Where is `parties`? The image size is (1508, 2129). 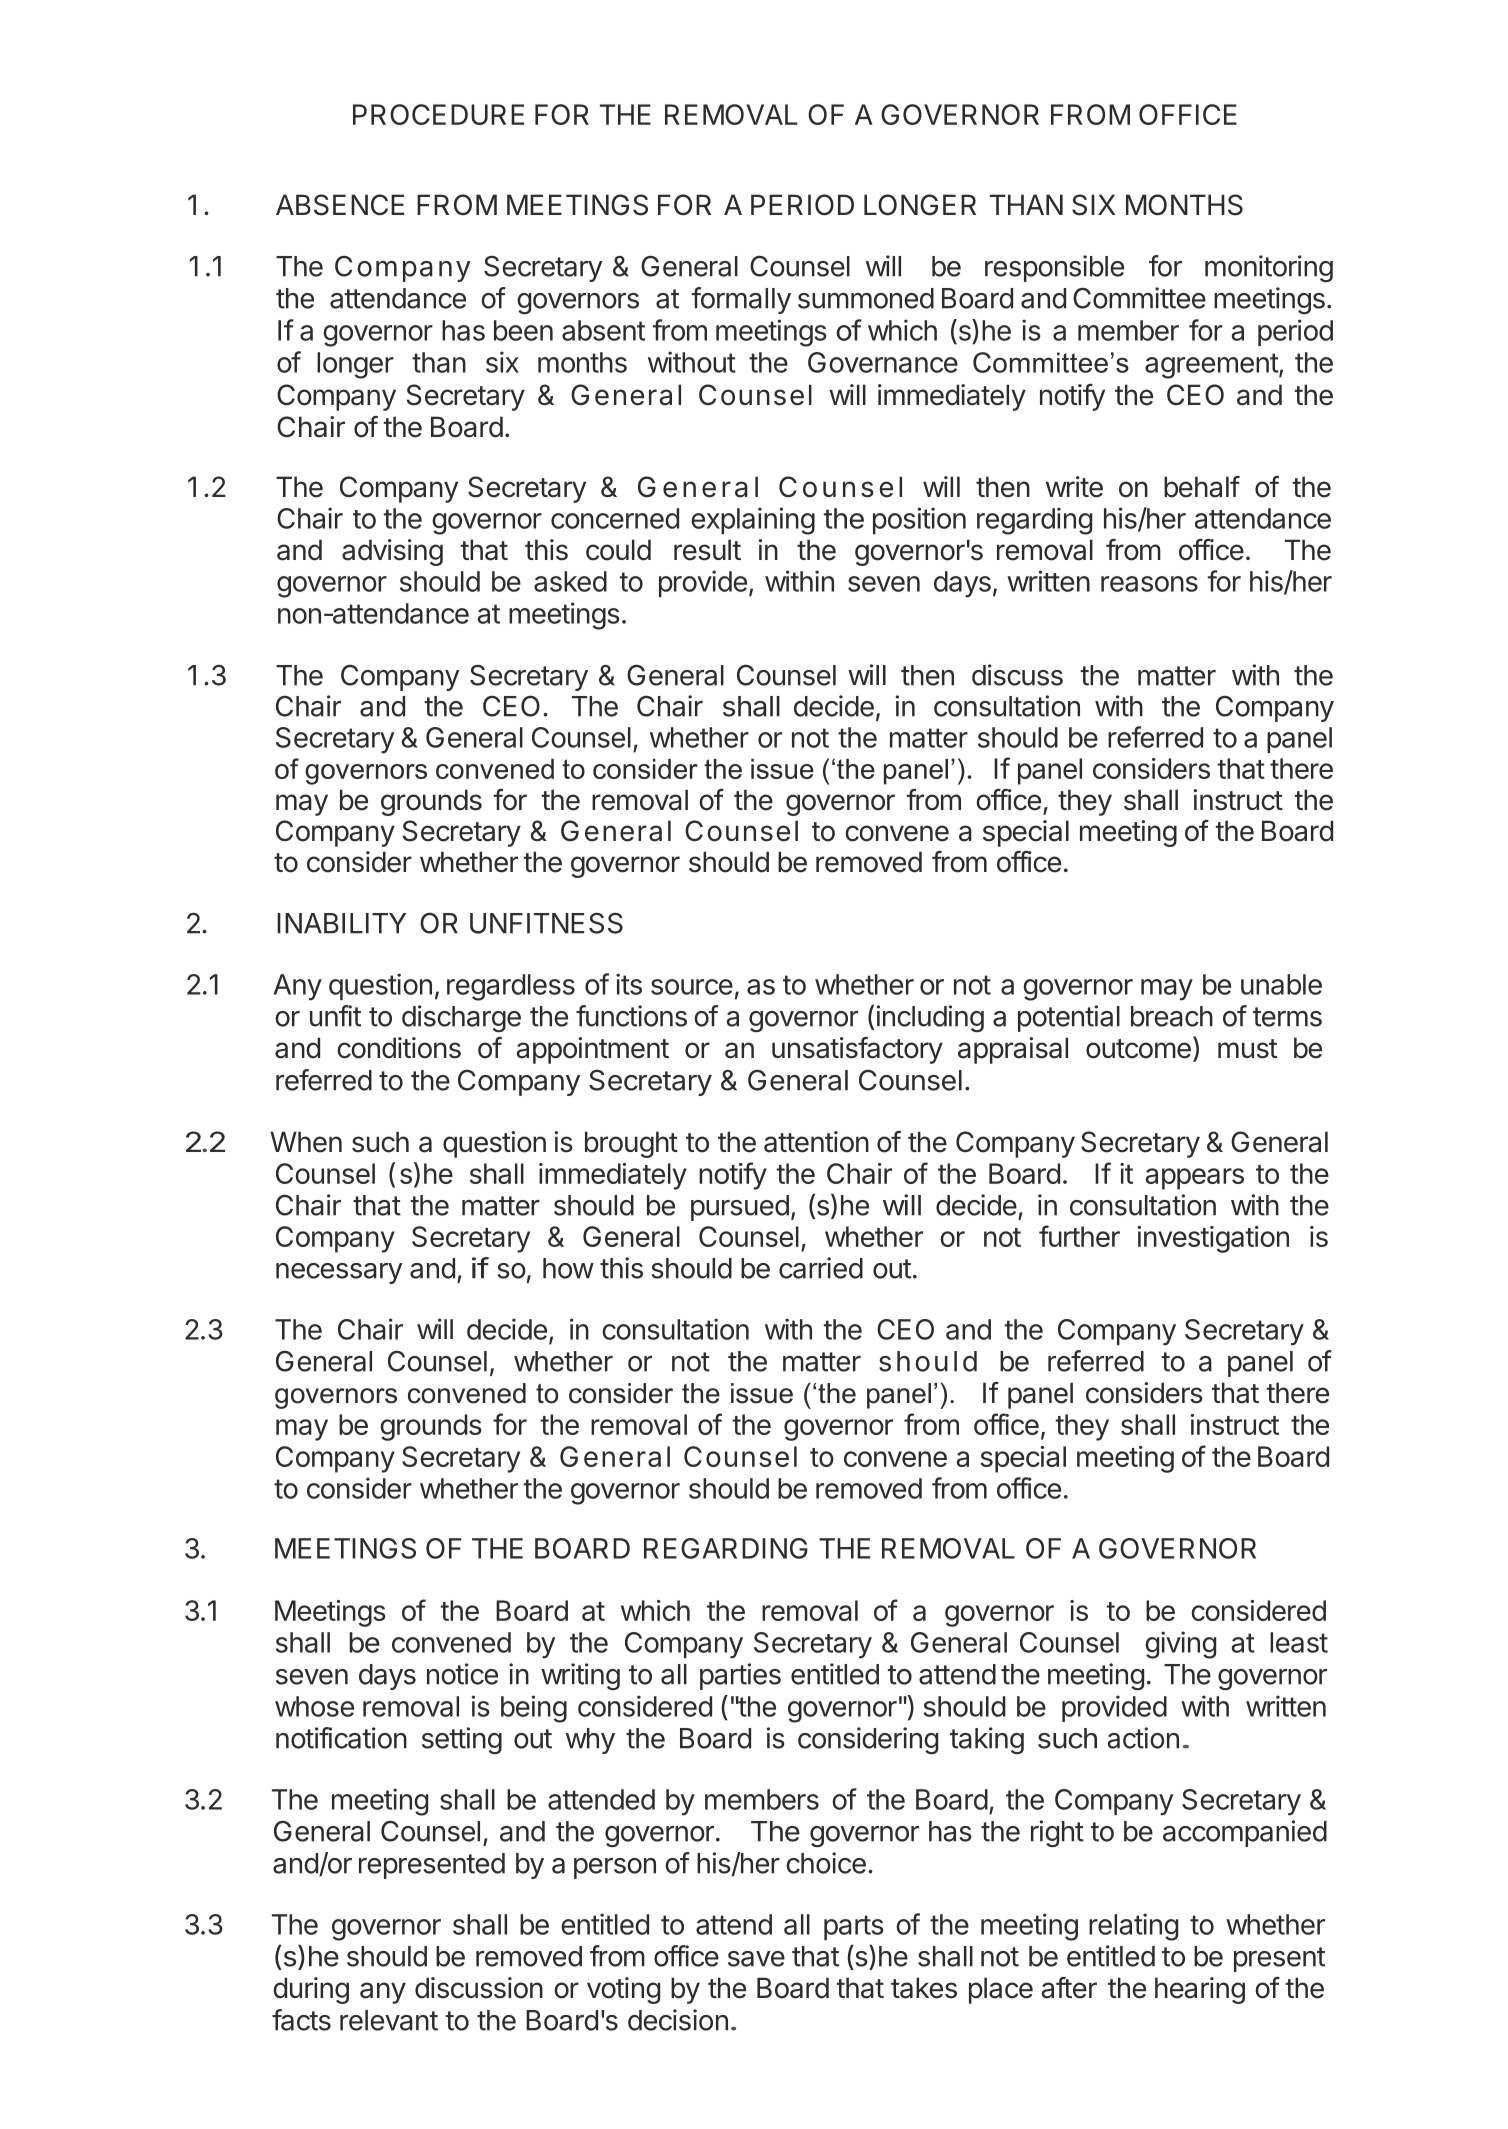
parties is located at coordinates (740, 1676).
